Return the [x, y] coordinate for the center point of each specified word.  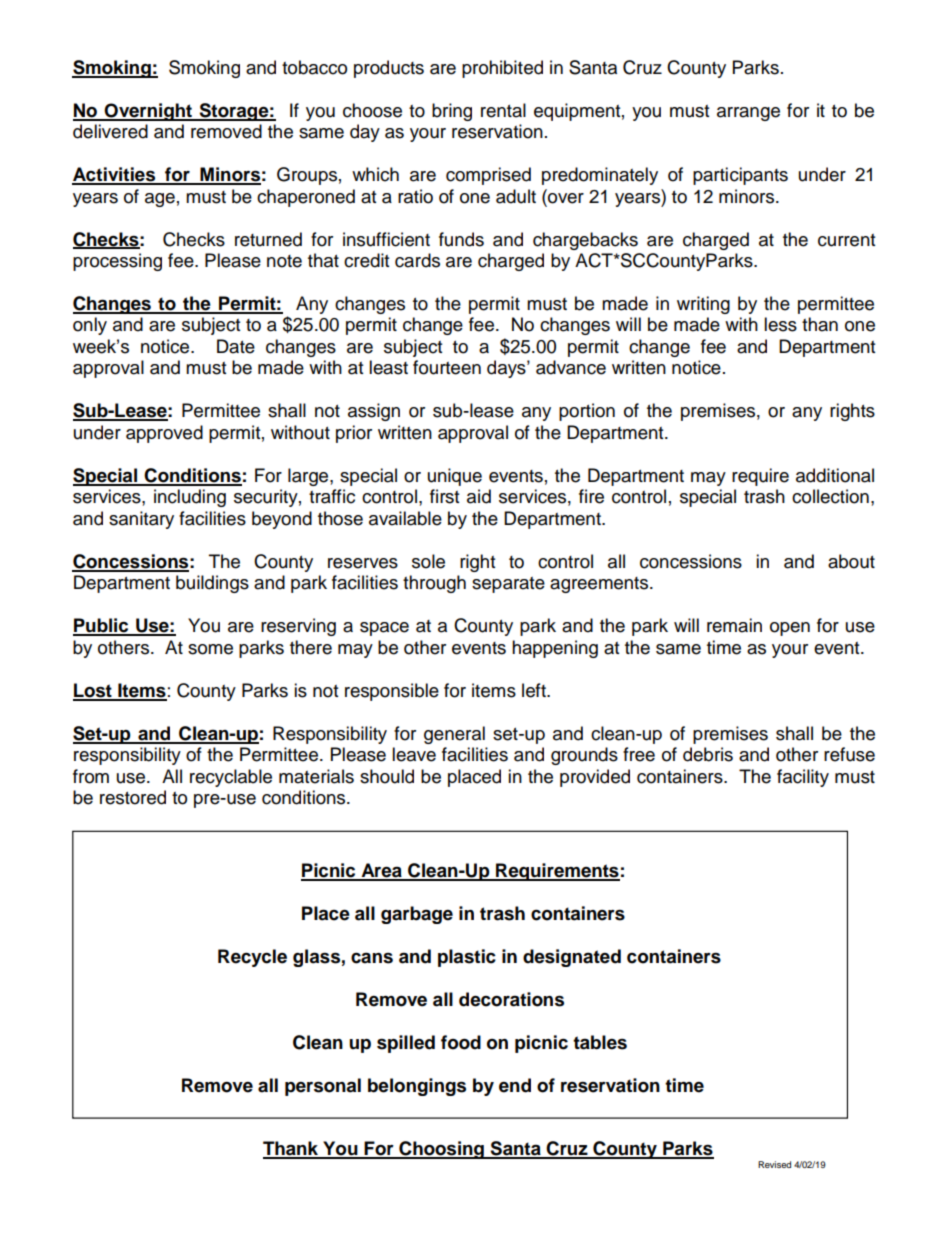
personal [323, 1087]
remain [734, 625]
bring [452, 112]
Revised [774, 1164]
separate [508, 585]
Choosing [441, 1150]
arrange [748, 114]
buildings [212, 584]
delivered [110, 131]
